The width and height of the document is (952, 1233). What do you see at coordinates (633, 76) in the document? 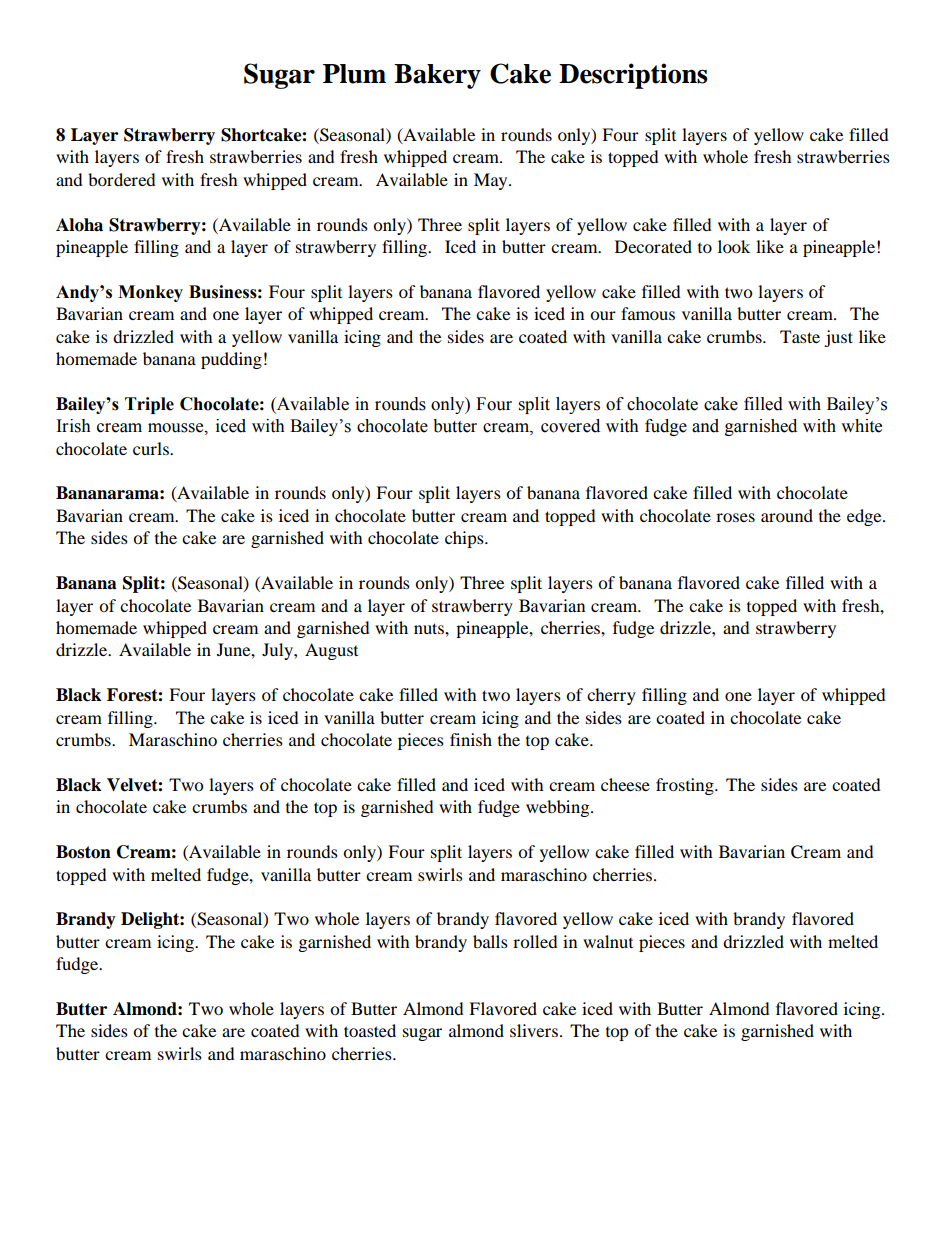
I see `Descriptions` at bounding box center [633, 76].
